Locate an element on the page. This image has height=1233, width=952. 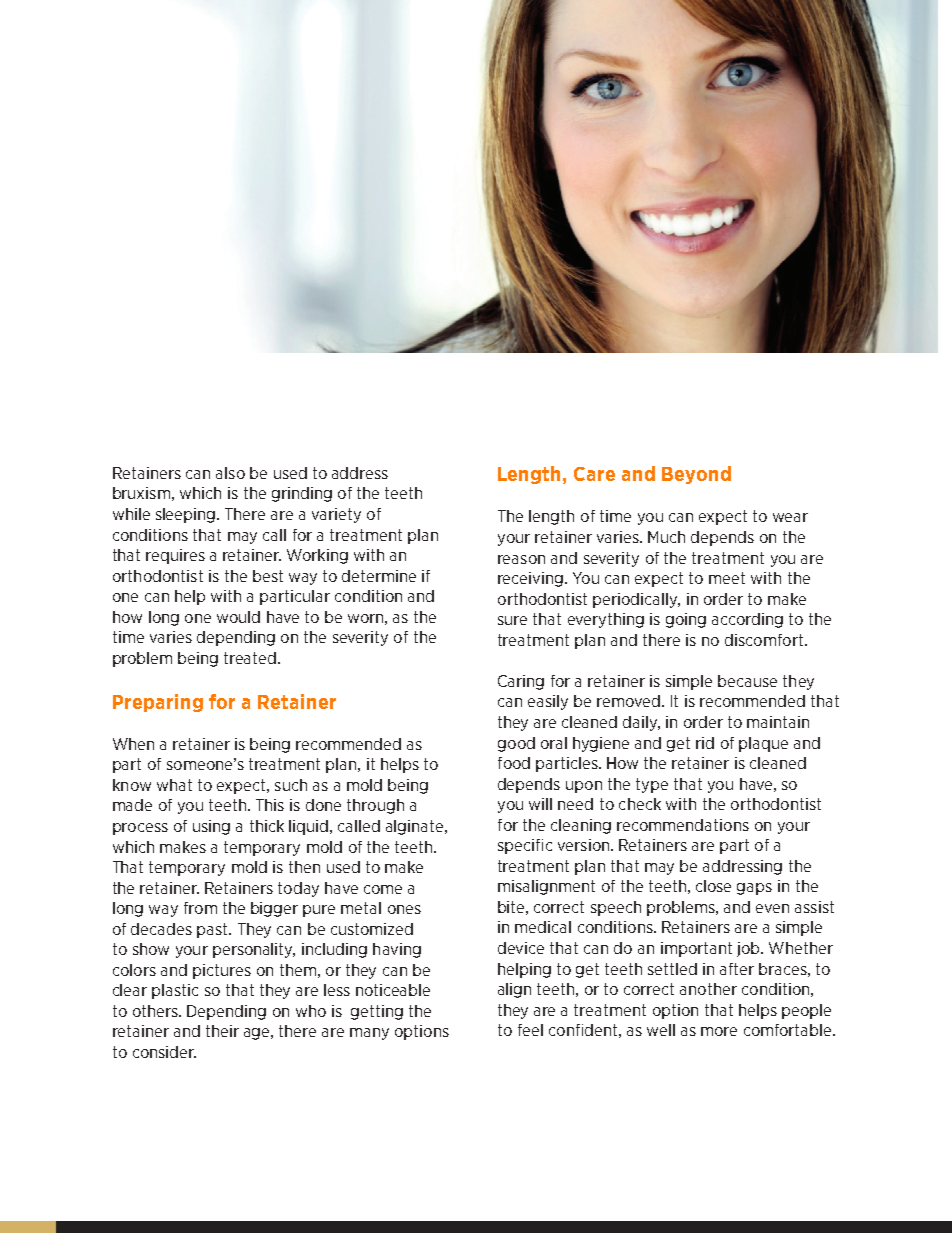
Beyond is located at coordinates (696, 475).
